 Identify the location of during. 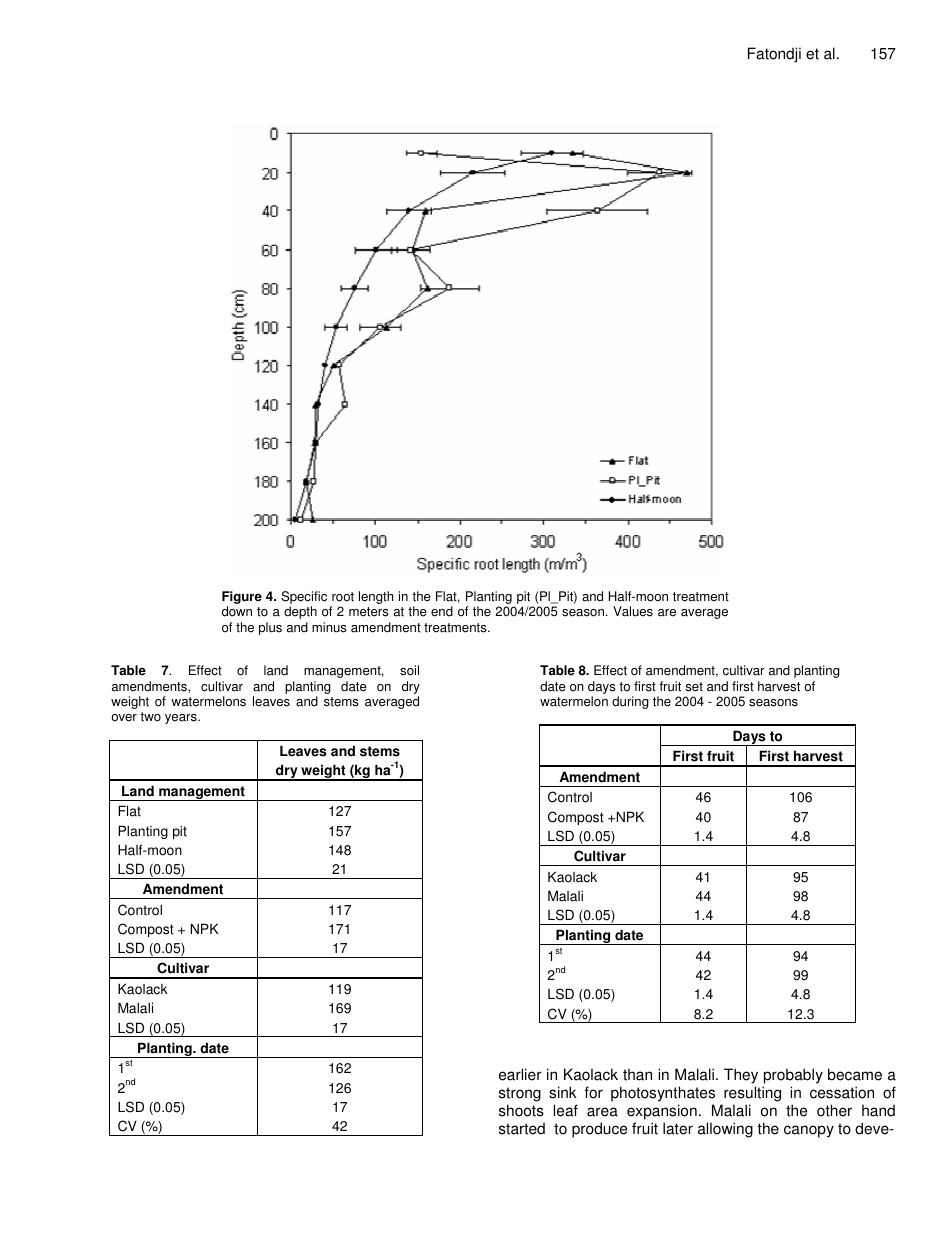
(630, 702).
